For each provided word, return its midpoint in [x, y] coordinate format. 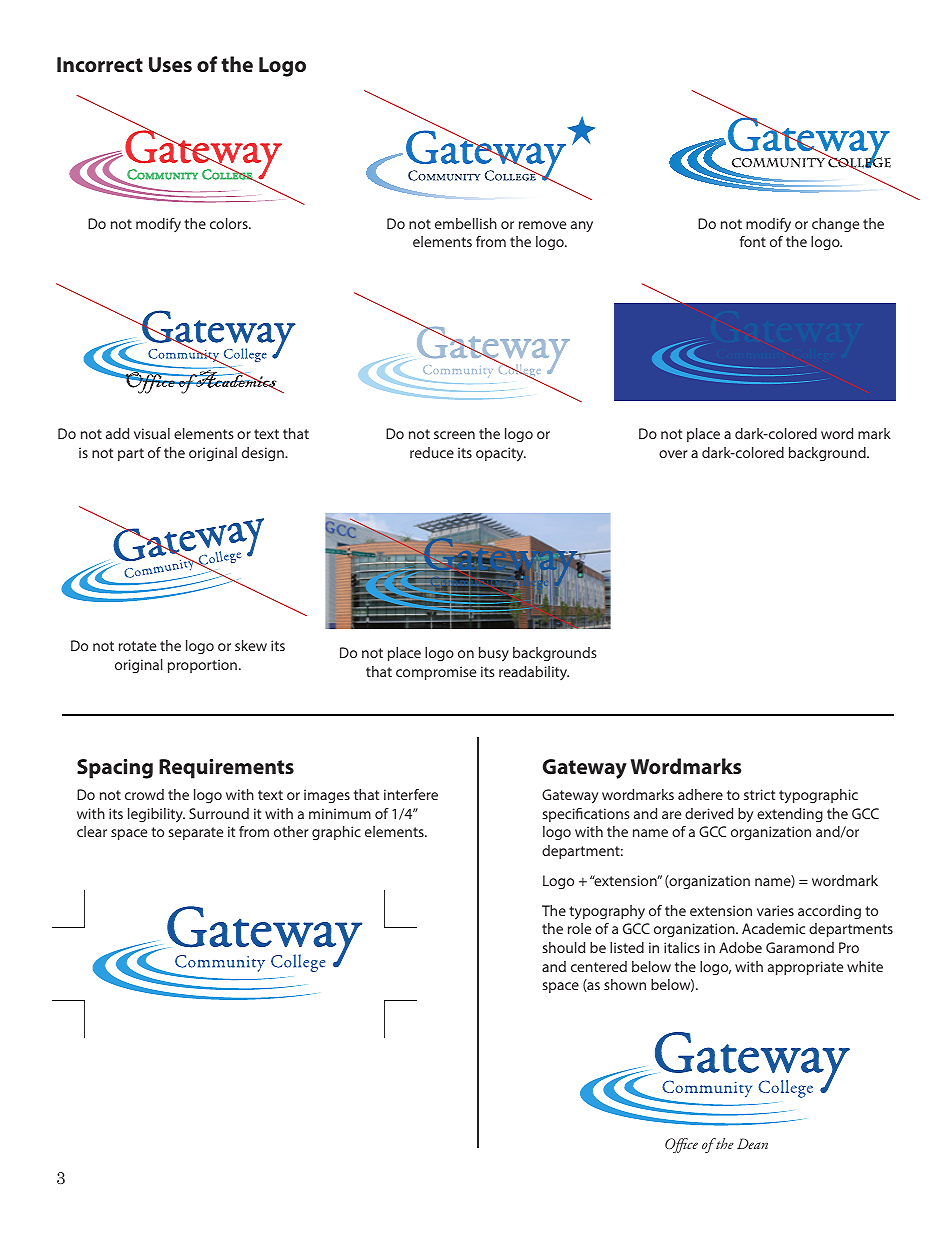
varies [775, 910]
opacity [501, 454]
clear [92, 831]
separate [196, 833]
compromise [436, 673]
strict [759, 794]
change [835, 225]
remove [542, 225]
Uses [170, 64]
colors [230, 223]
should [564, 947]
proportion [202, 666]
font [753, 241]
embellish [466, 223]
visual [152, 433]
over [673, 454]
